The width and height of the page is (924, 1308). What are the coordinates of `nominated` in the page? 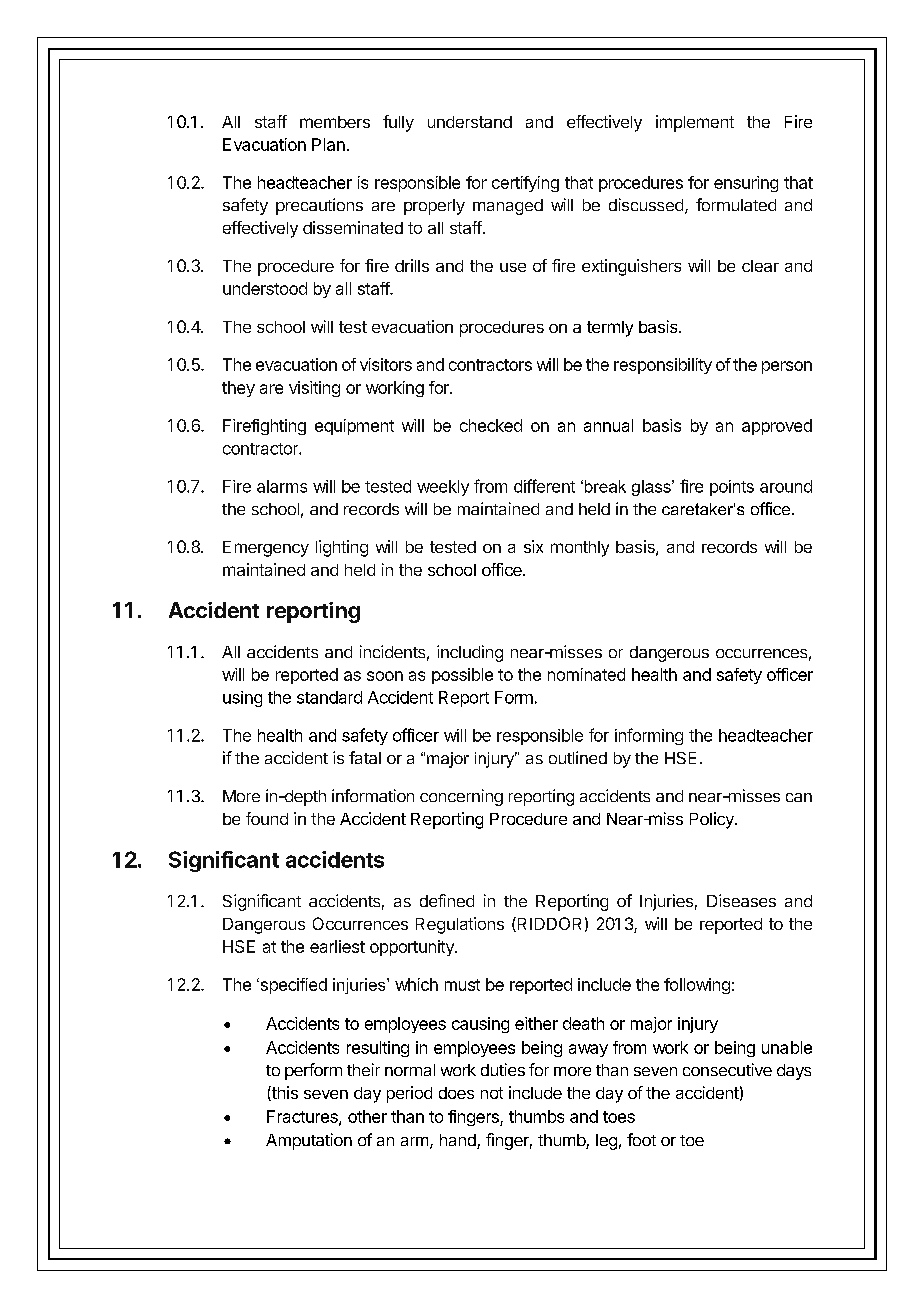 It's located at (586, 674).
